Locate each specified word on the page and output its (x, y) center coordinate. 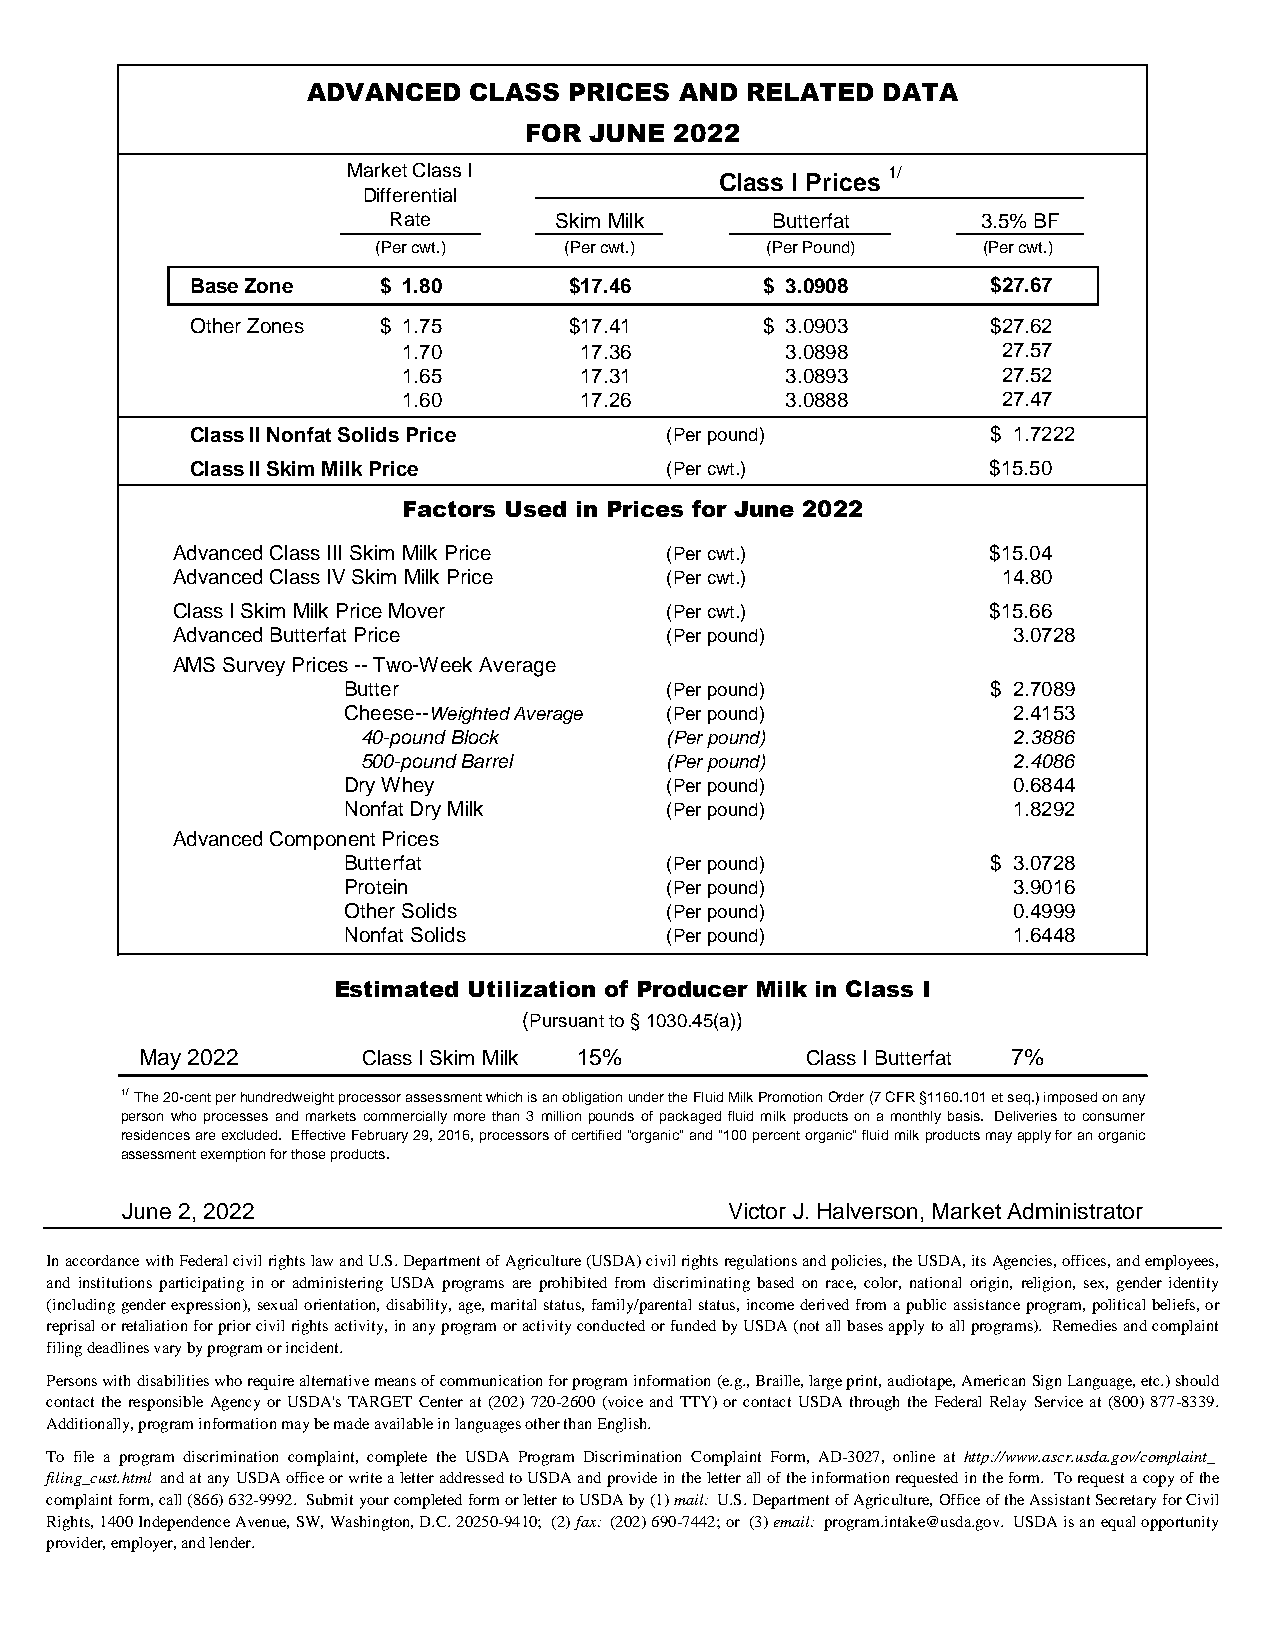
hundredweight (287, 1098)
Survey (254, 666)
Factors (449, 509)
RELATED (810, 92)
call (170, 1499)
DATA (921, 92)
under (646, 1097)
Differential (410, 195)
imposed (1070, 1098)
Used (536, 509)
